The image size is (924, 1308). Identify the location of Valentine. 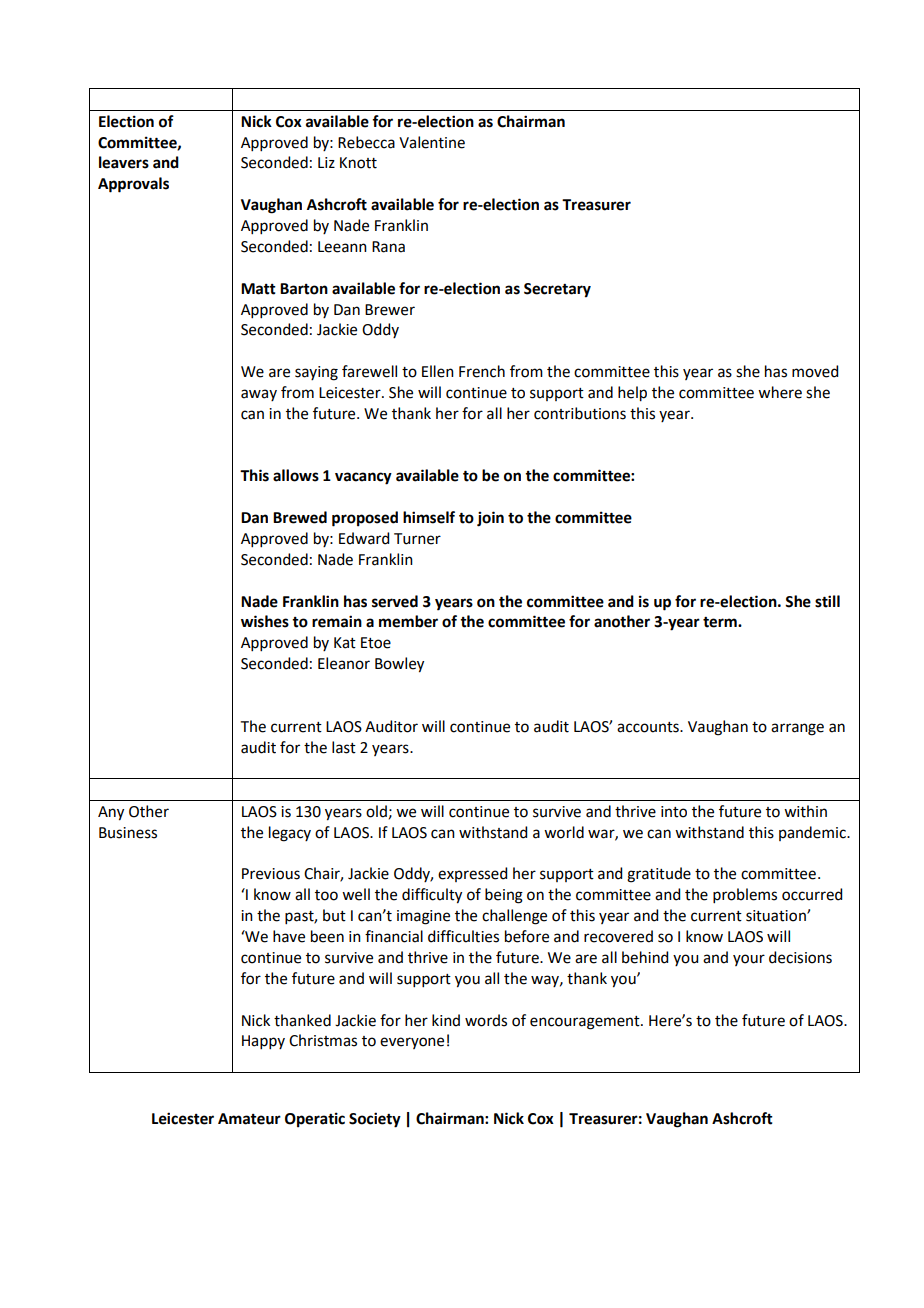
(432, 142).
